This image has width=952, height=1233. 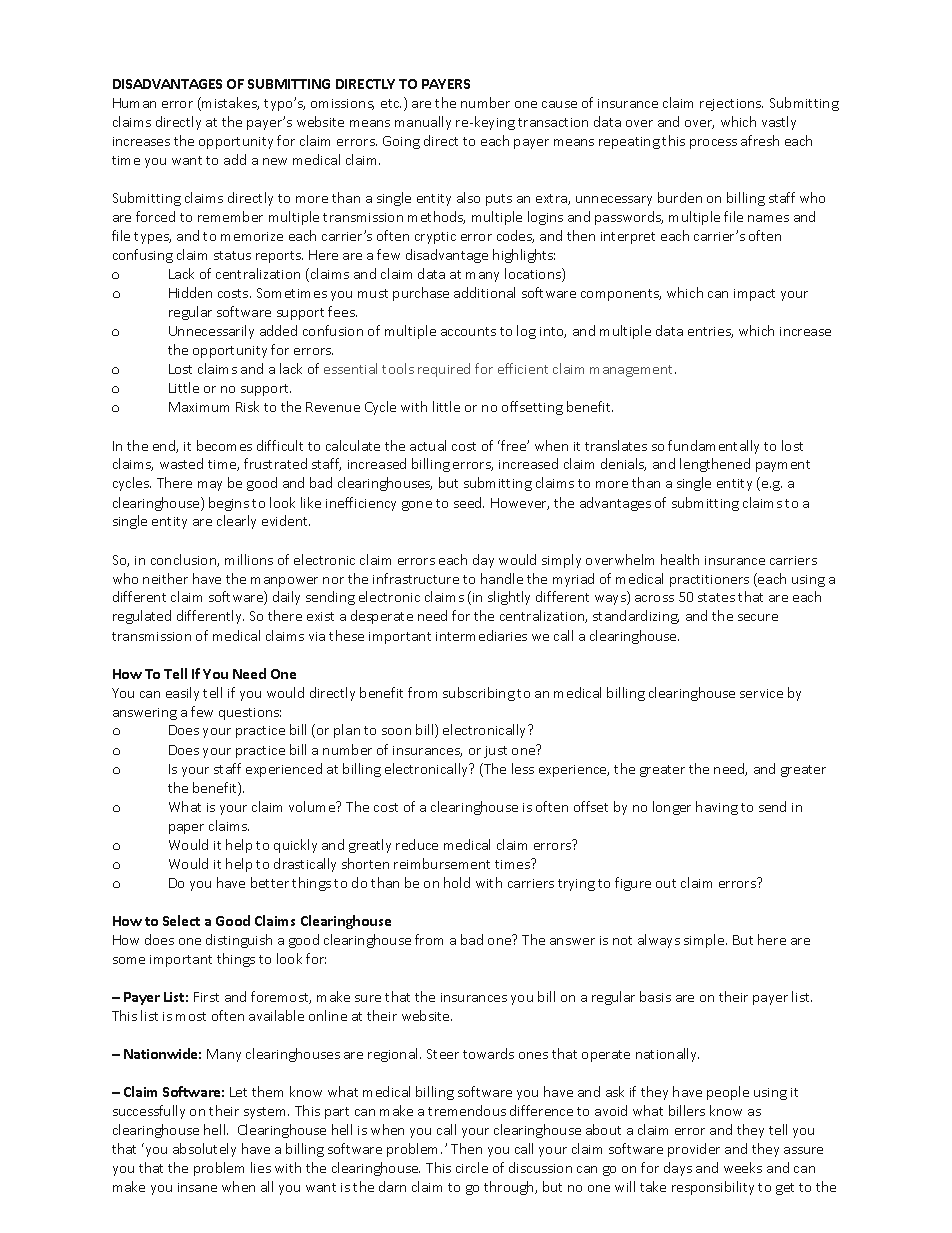 I want to click on intermediaries, so click(x=481, y=635).
